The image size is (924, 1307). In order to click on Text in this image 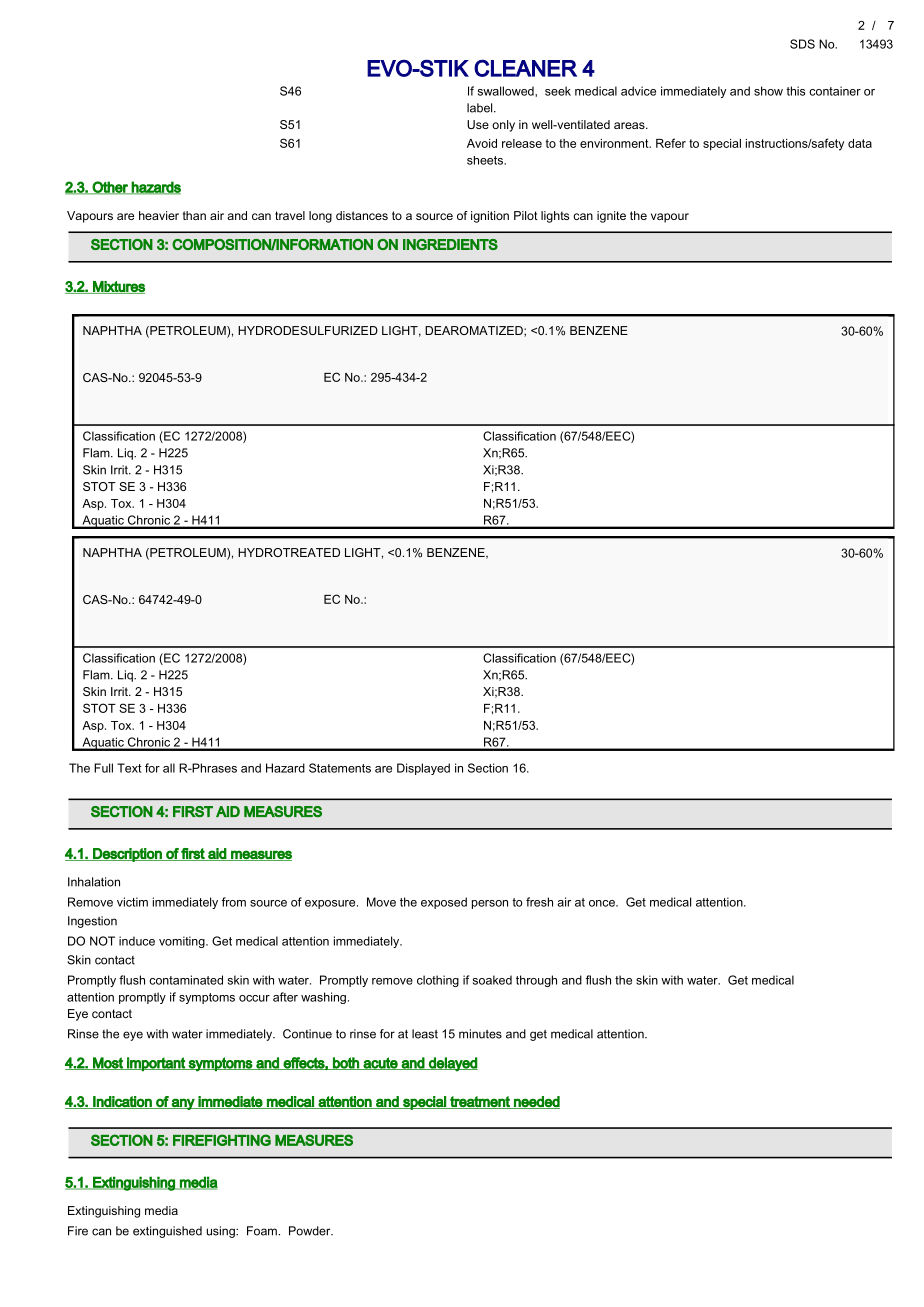, I will do `click(129, 768)`.
